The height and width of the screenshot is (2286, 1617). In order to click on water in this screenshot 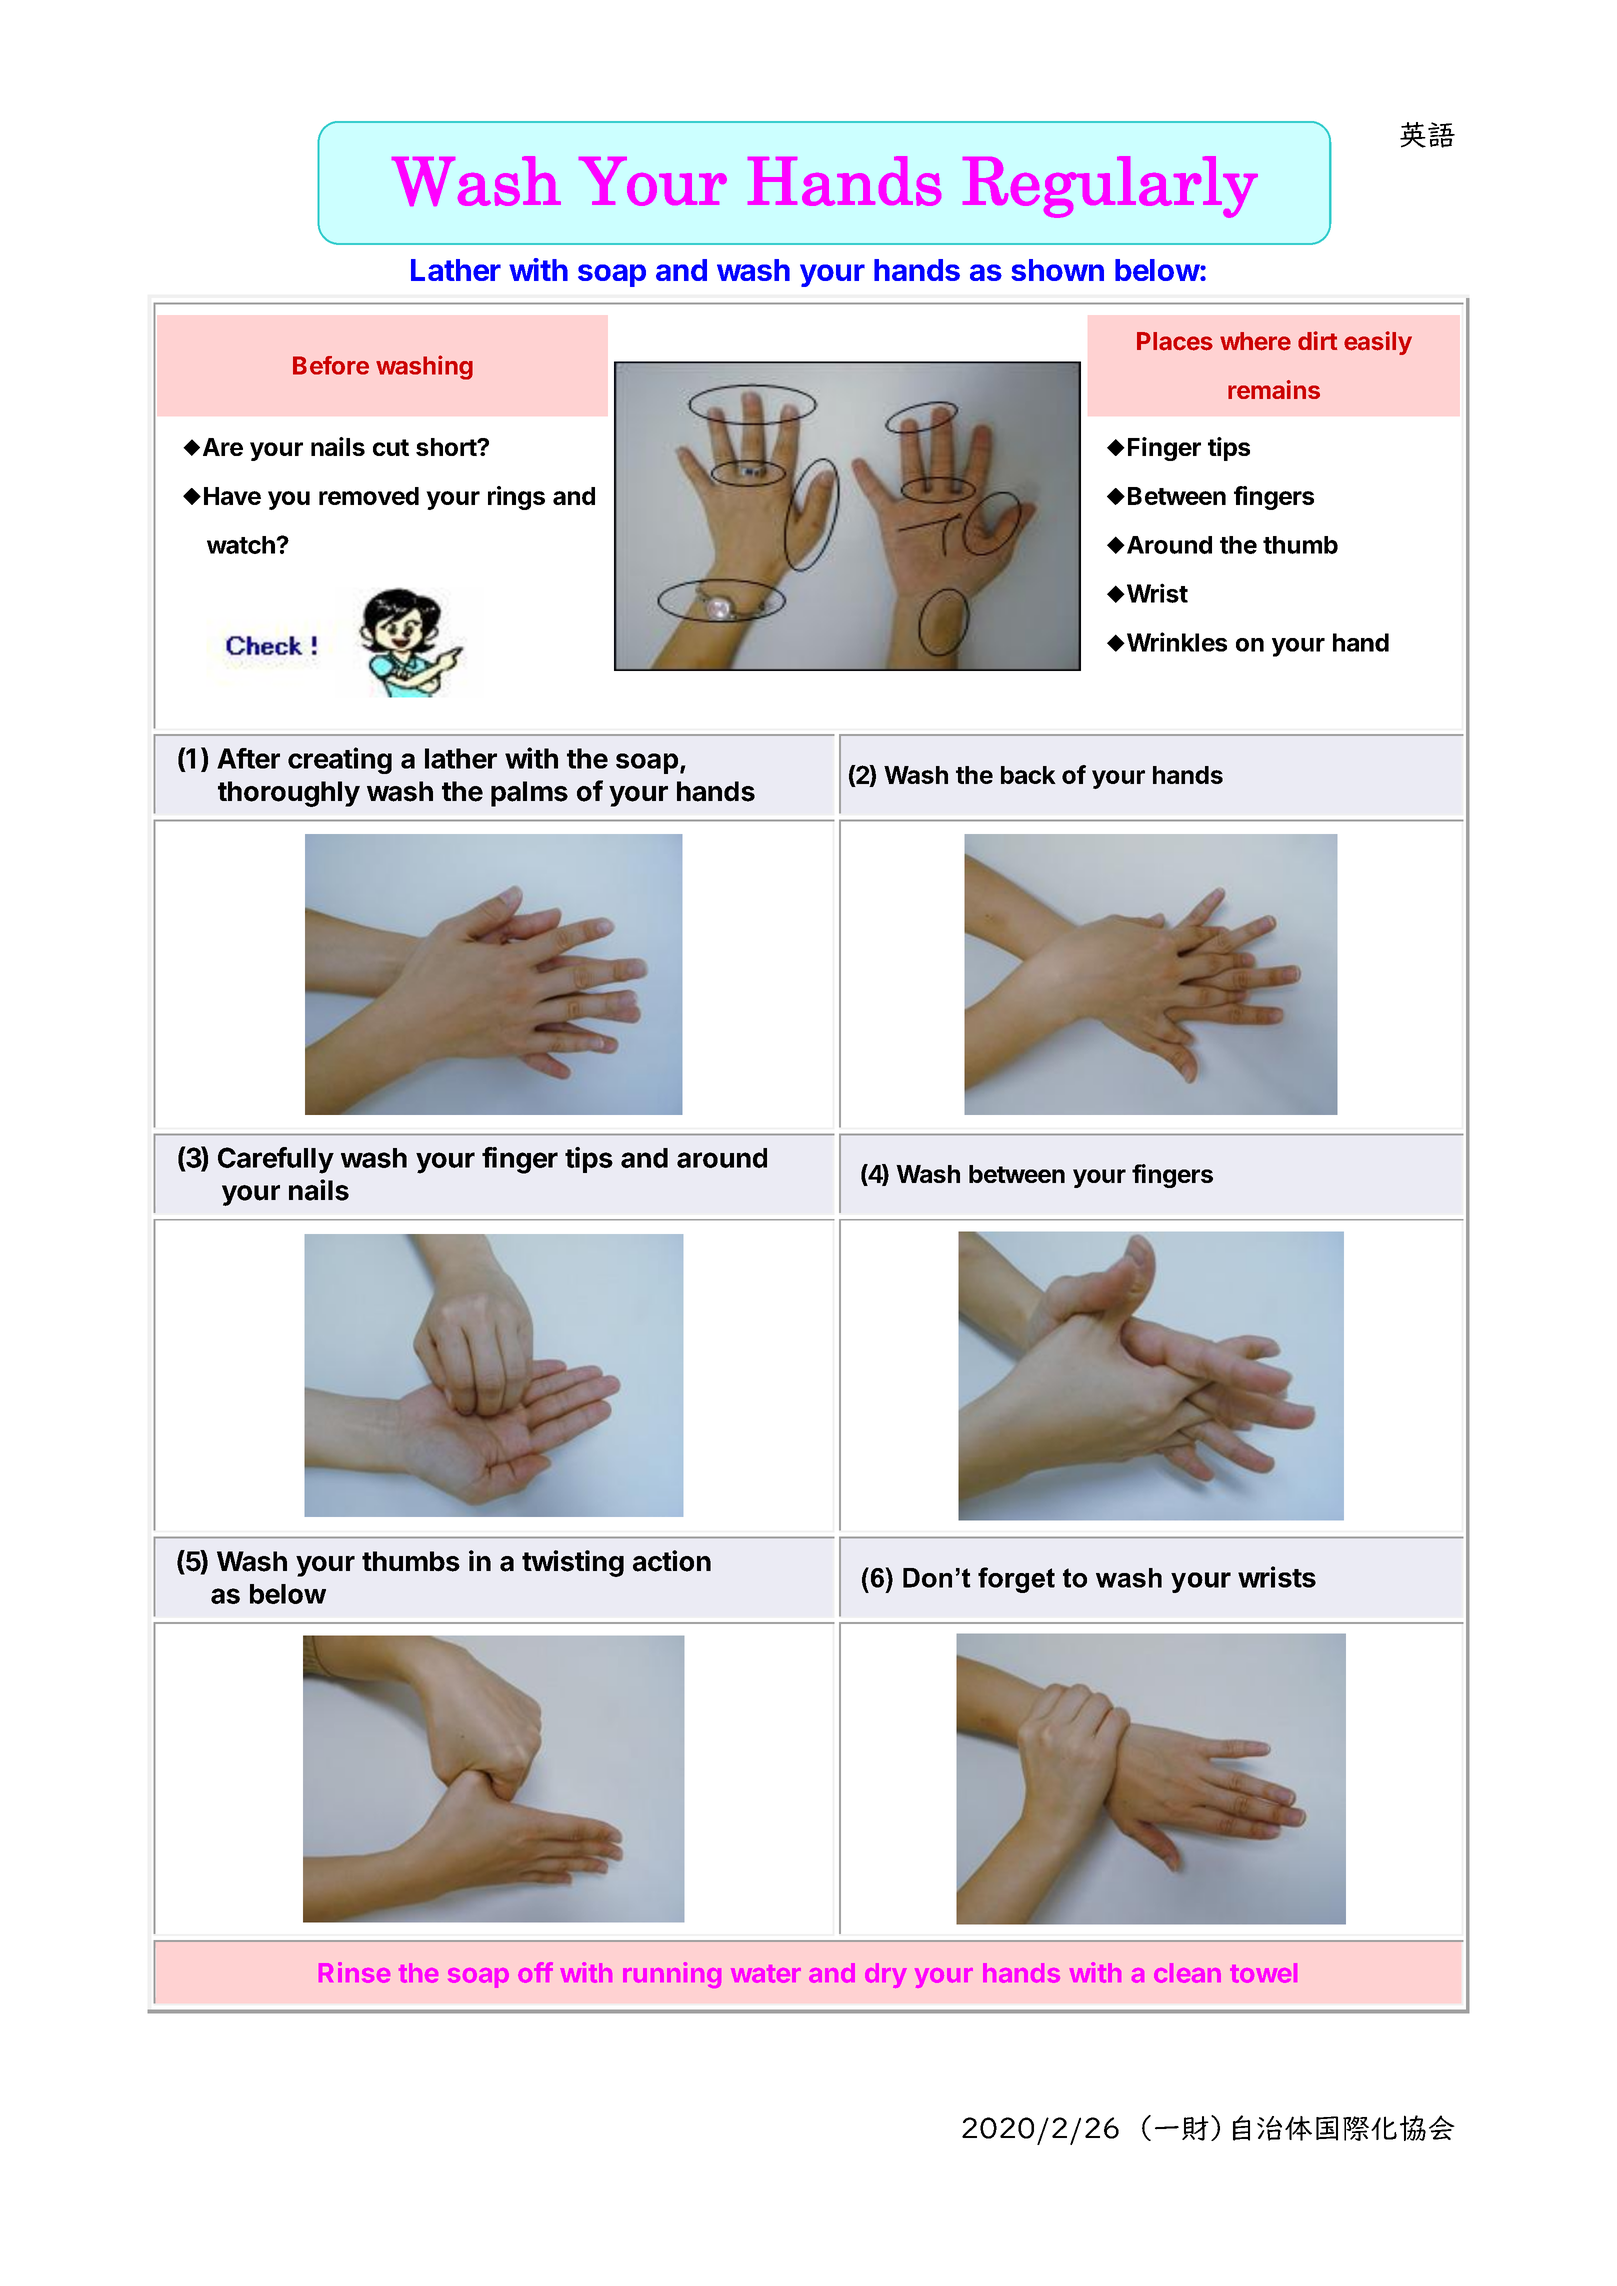, I will do `click(766, 1974)`.
